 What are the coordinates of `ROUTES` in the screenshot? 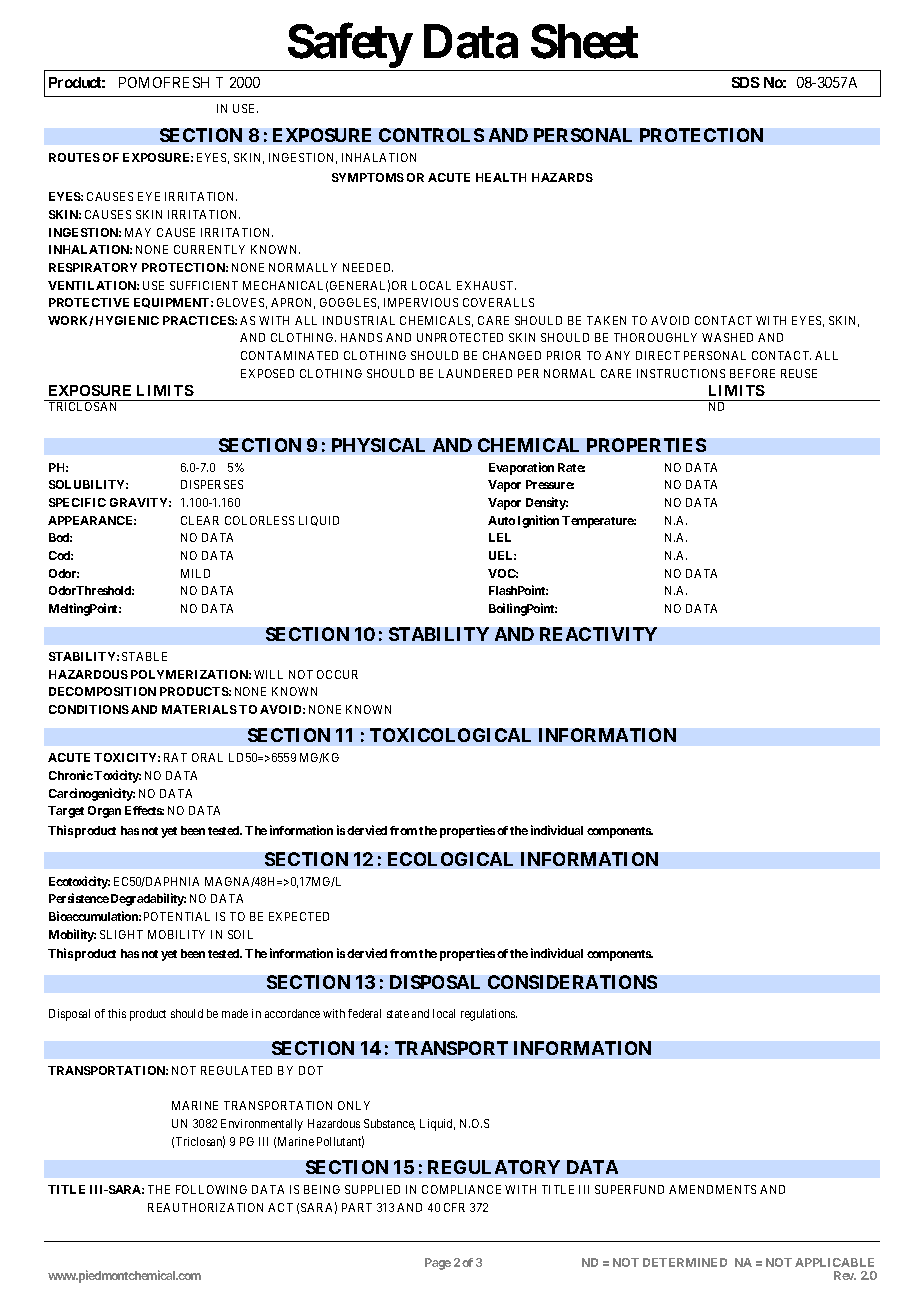 It's located at (74, 157).
